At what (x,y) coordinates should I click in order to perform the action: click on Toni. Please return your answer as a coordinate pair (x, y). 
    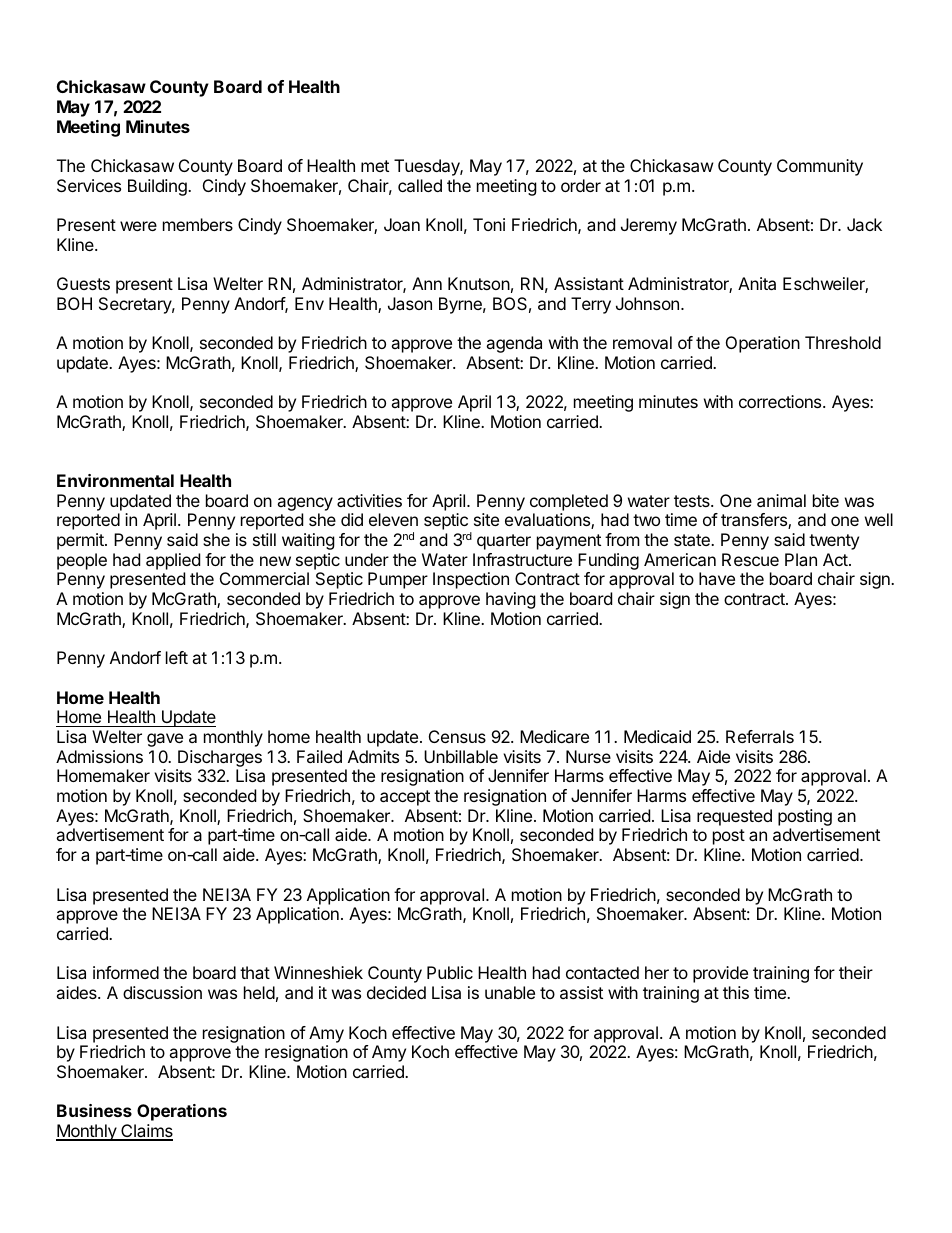
    Looking at the image, I should click on (489, 224).
